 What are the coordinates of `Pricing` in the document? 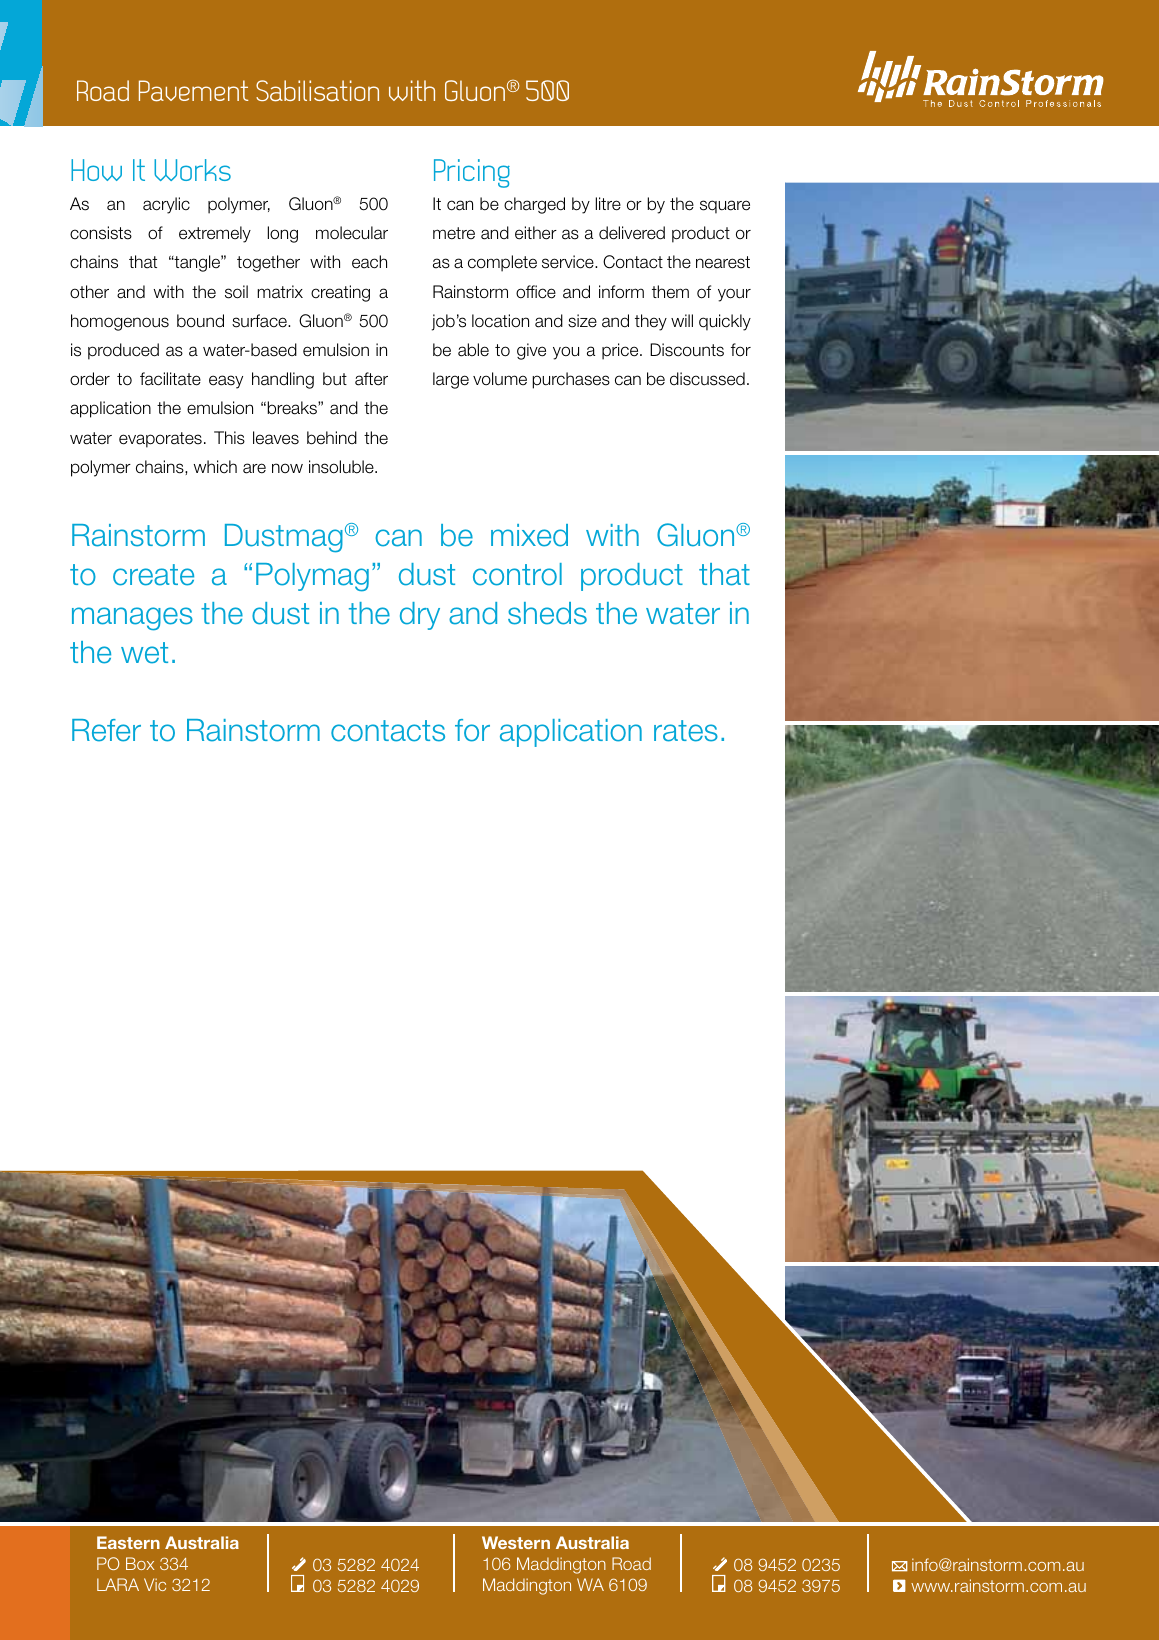 It's located at (472, 173).
